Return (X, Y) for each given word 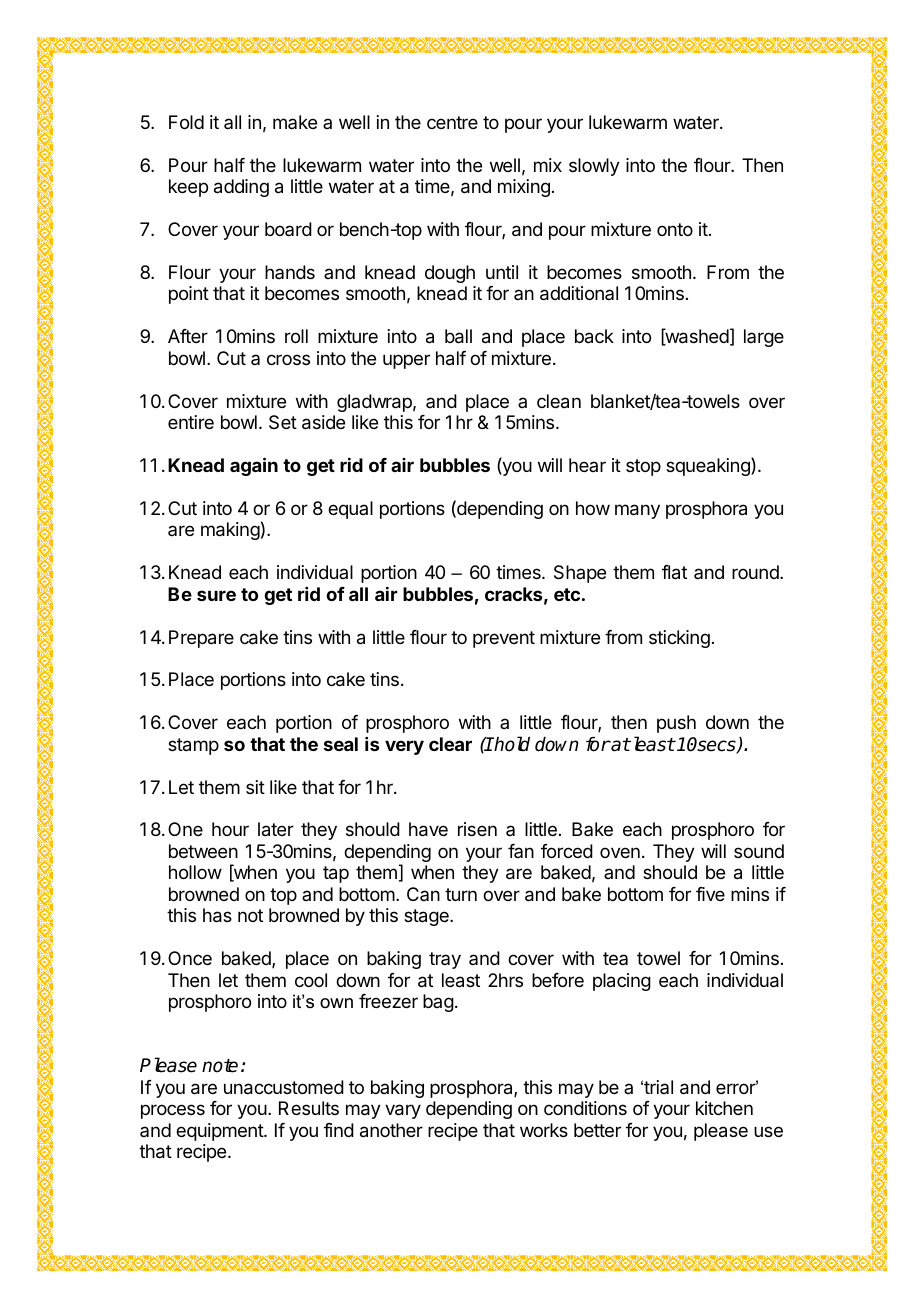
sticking (679, 639)
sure (216, 595)
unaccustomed (284, 1087)
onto (675, 229)
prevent (504, 639)
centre (452, 122)
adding (241, 188)
